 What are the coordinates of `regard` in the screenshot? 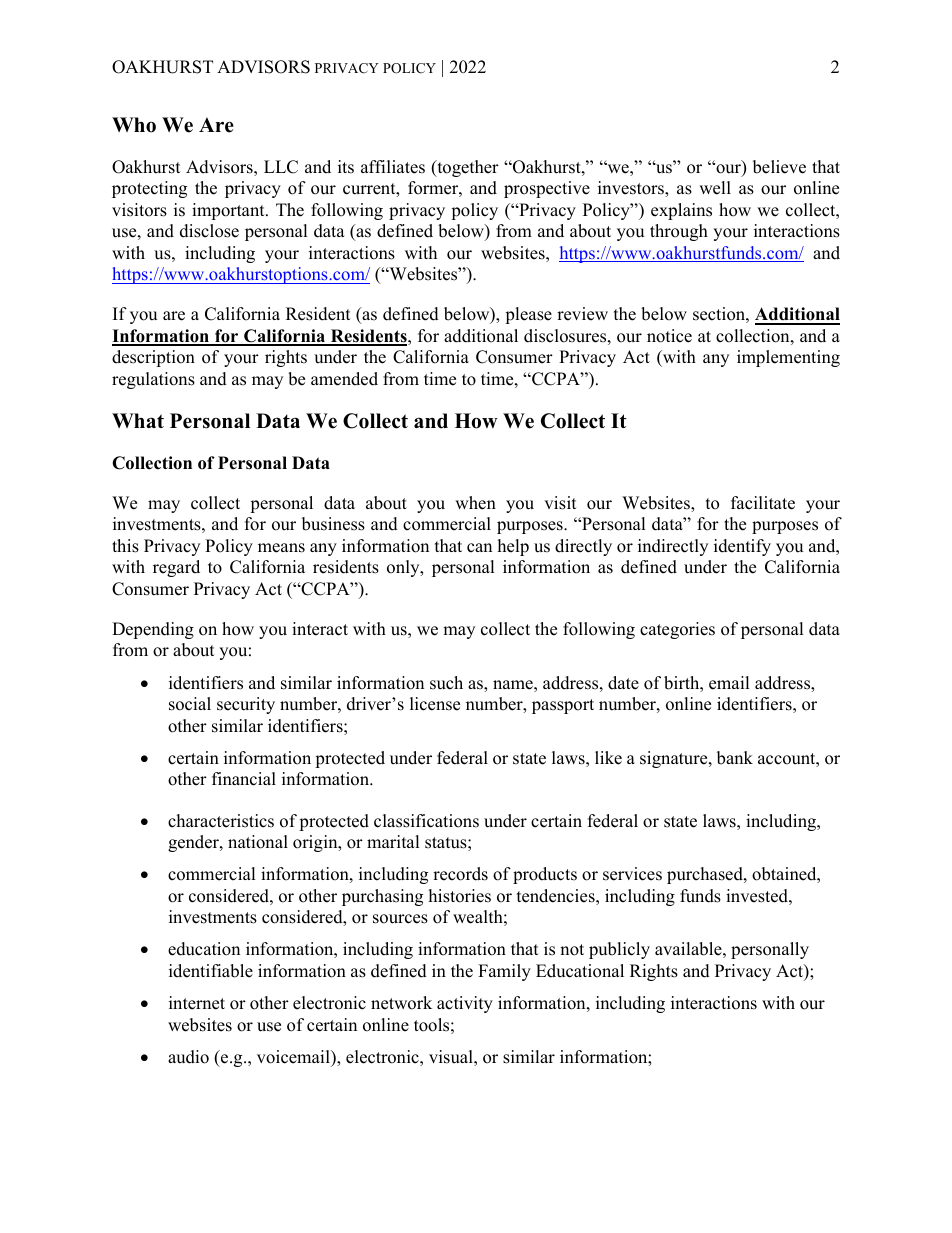 It's located at (176, 568).
